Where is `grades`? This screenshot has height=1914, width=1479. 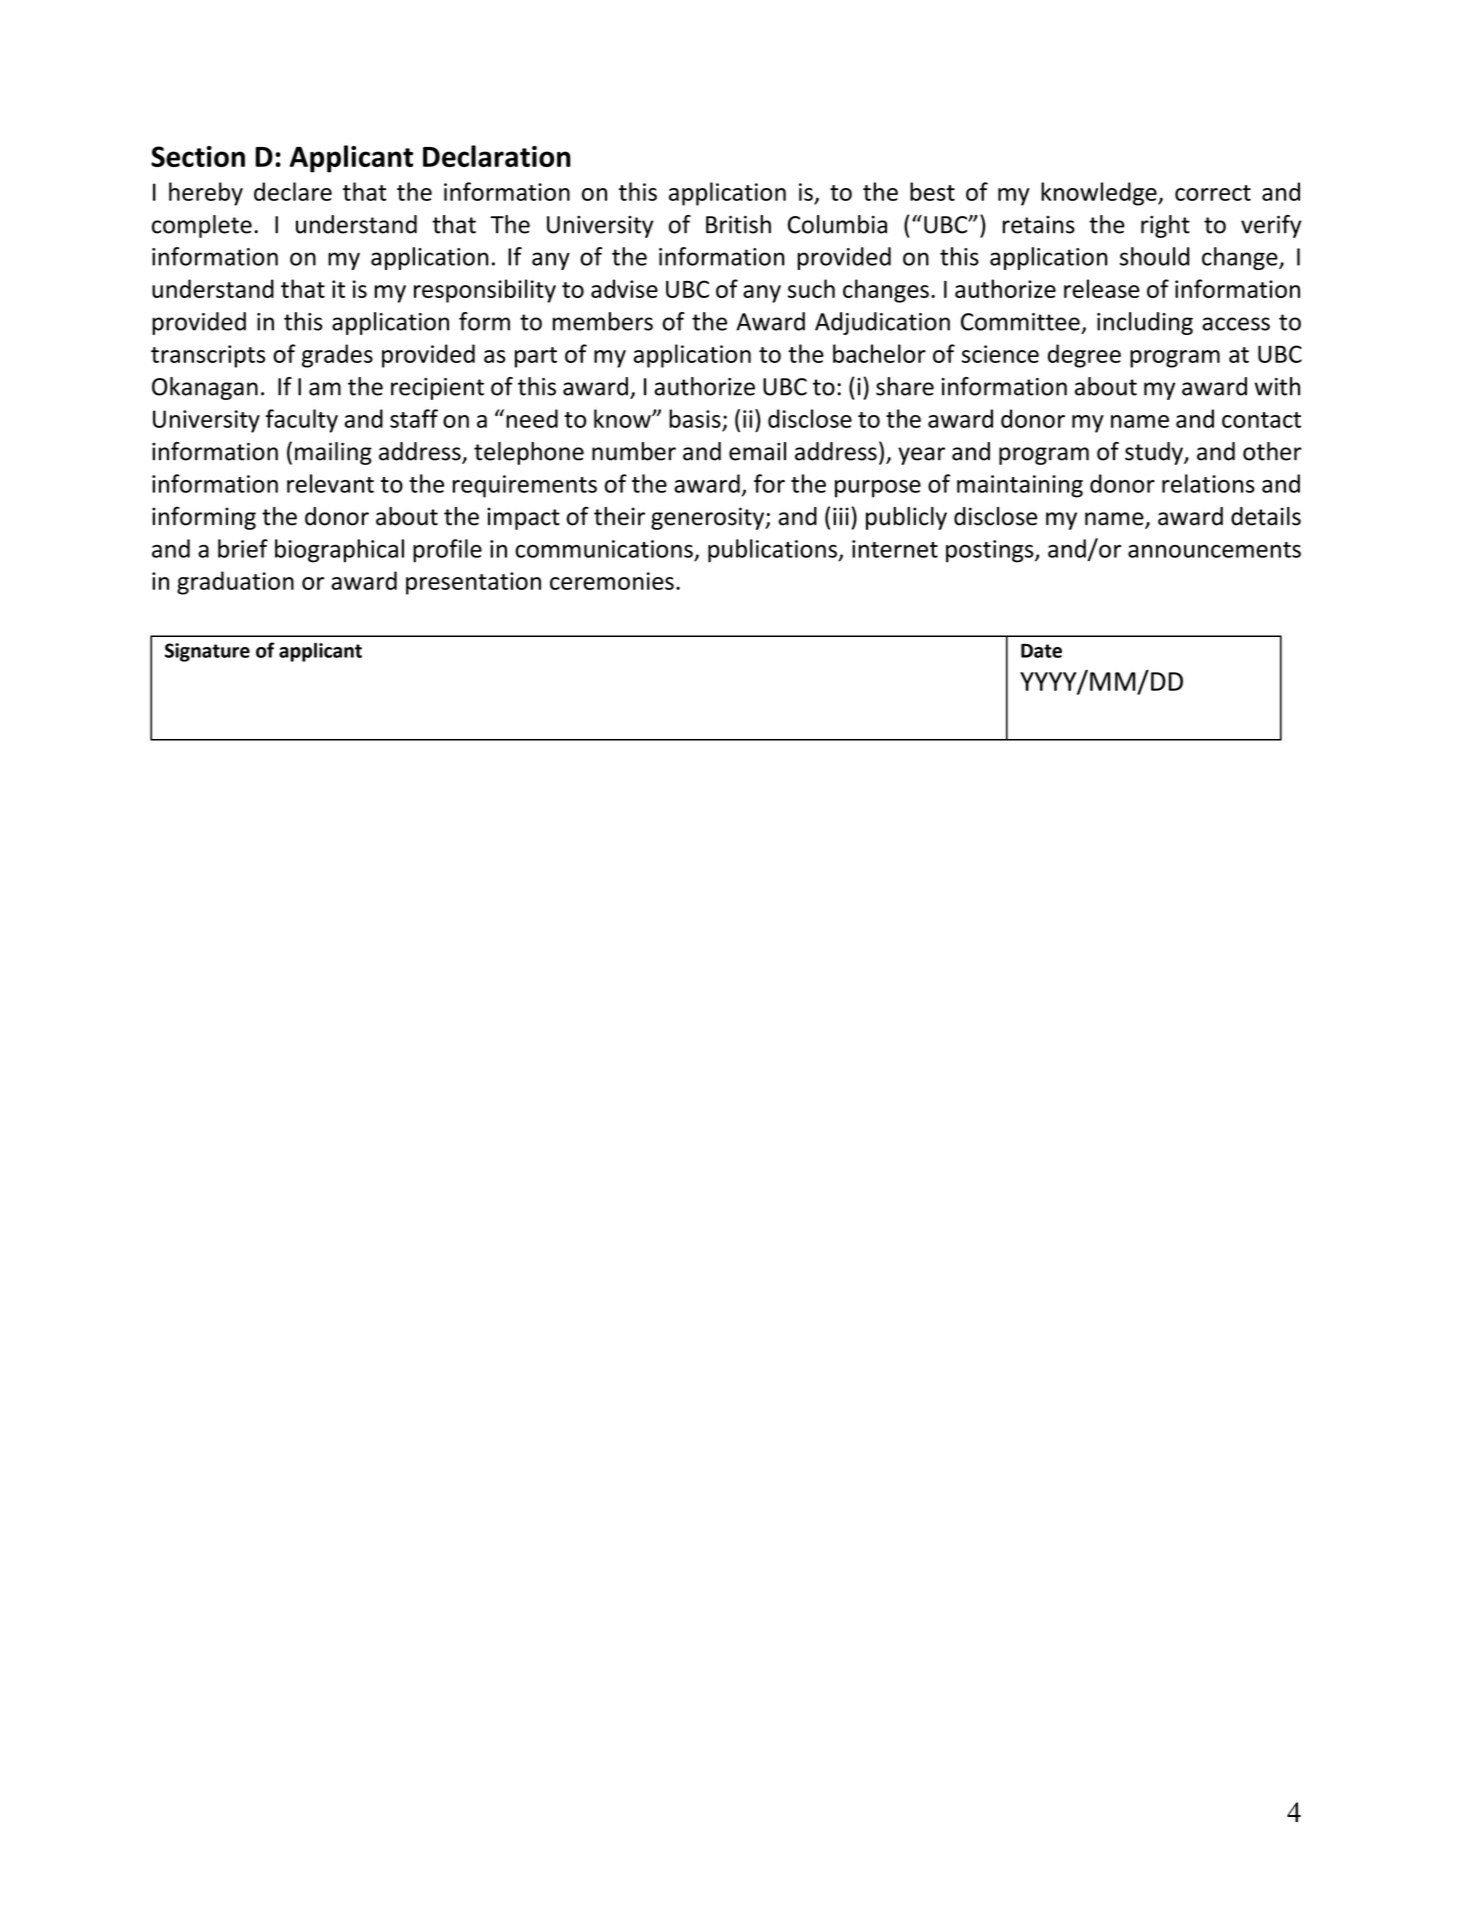
grades is located at coordinates (337, 356).
